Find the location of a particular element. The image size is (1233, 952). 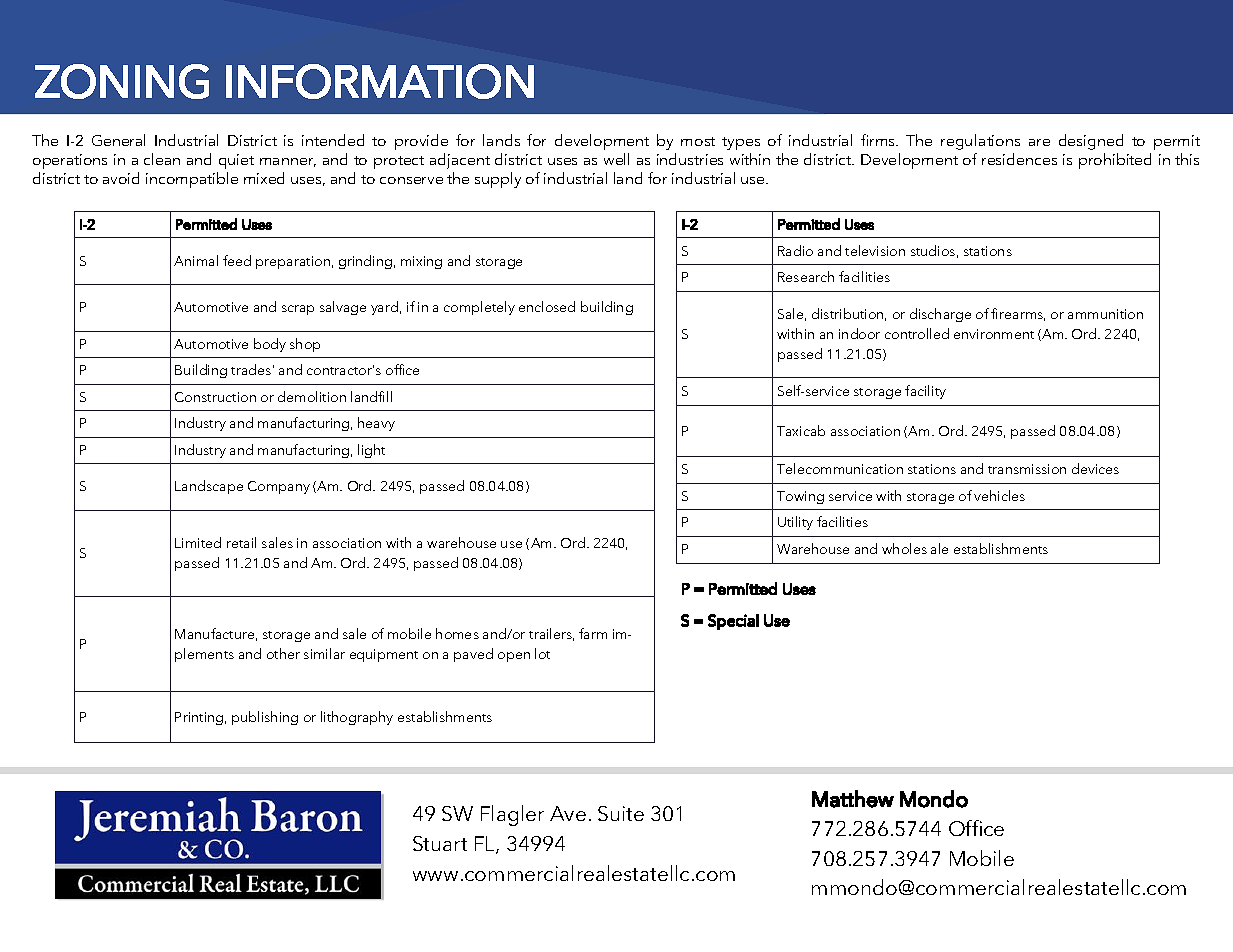

Animal is located at coordinates (196, 260).
